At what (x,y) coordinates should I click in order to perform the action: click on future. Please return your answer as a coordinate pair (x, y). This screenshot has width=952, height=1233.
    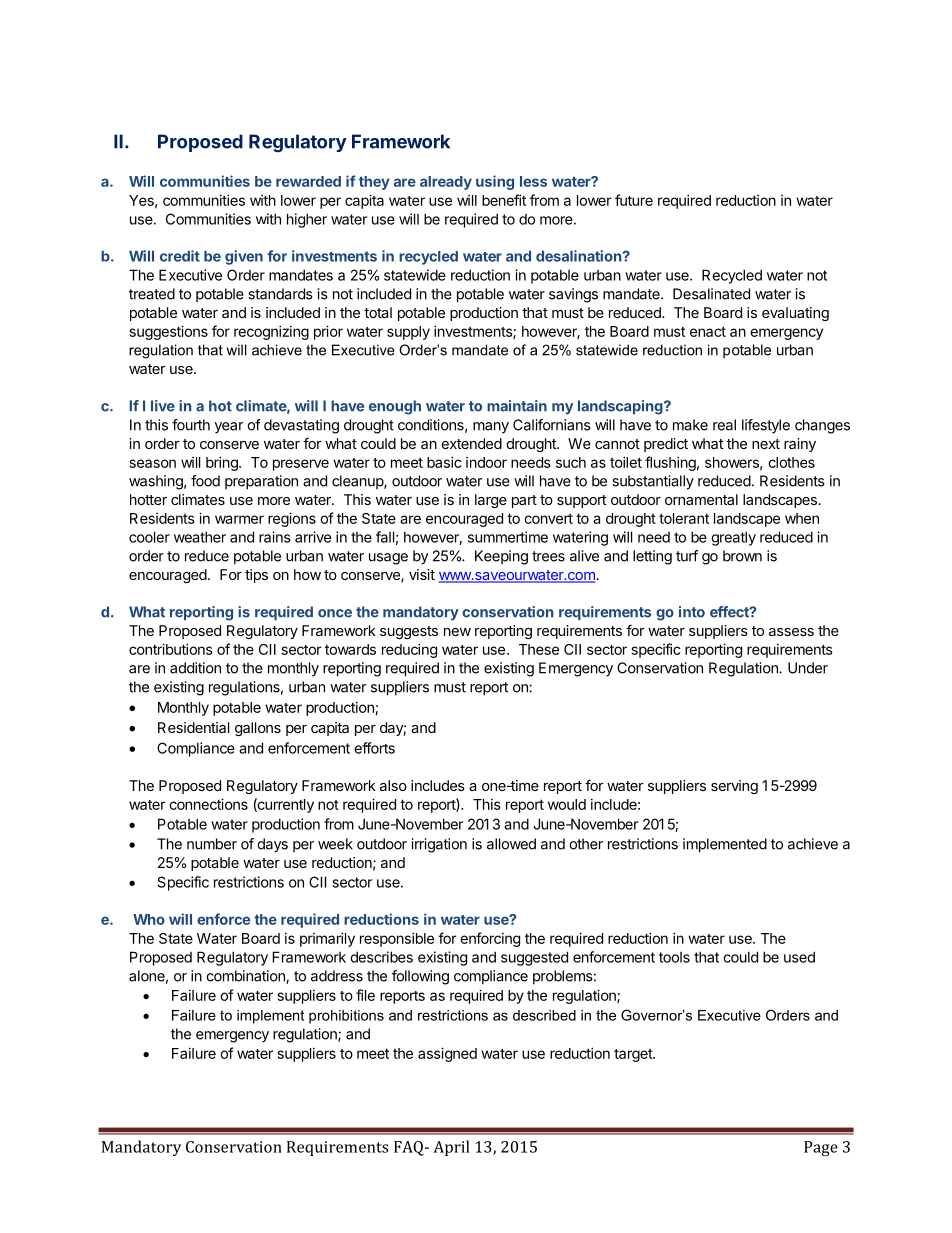
    Looking at the image, I should click on (634, 200).
